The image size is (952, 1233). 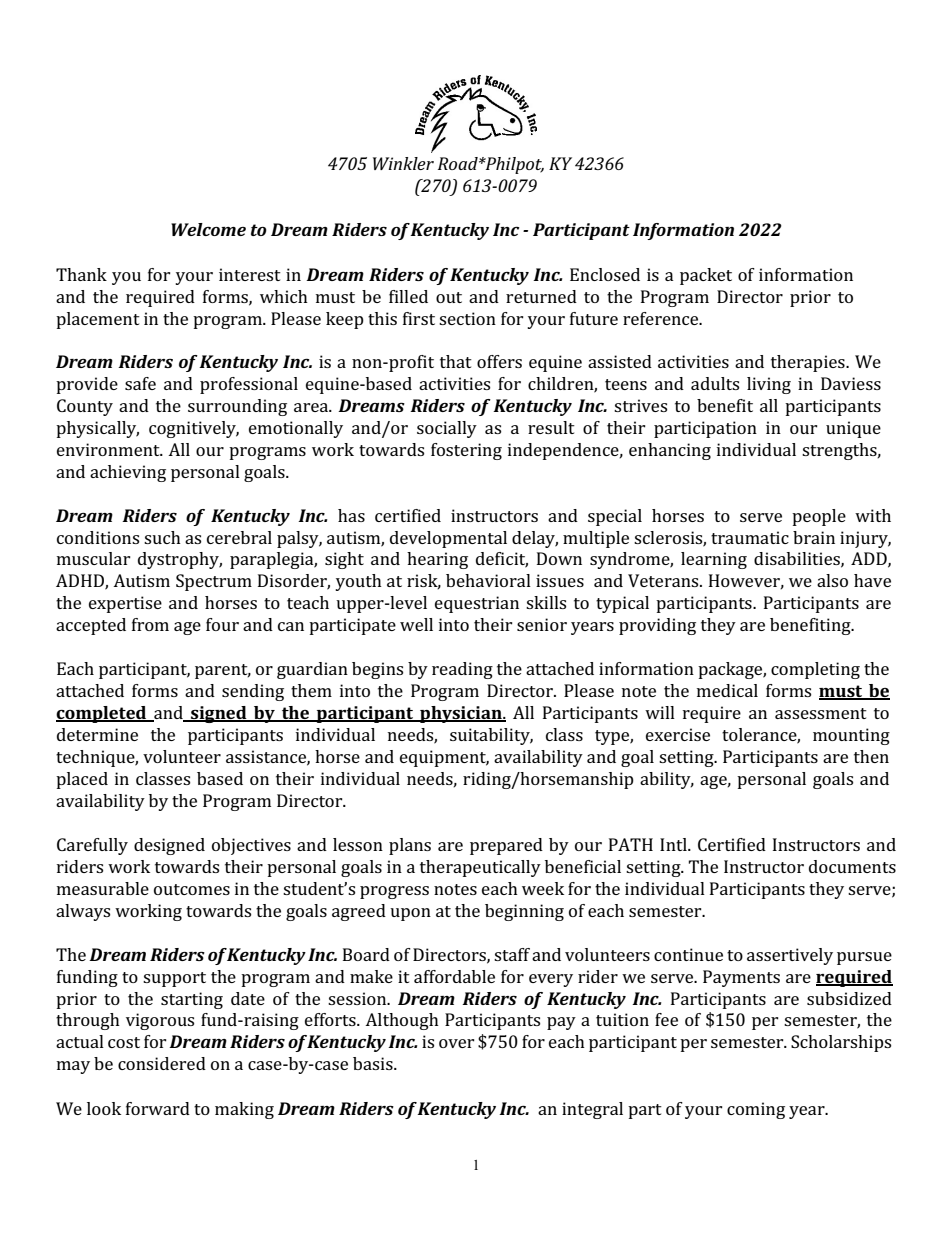 I want to click on Welcome, so click(x=208, y=229).
